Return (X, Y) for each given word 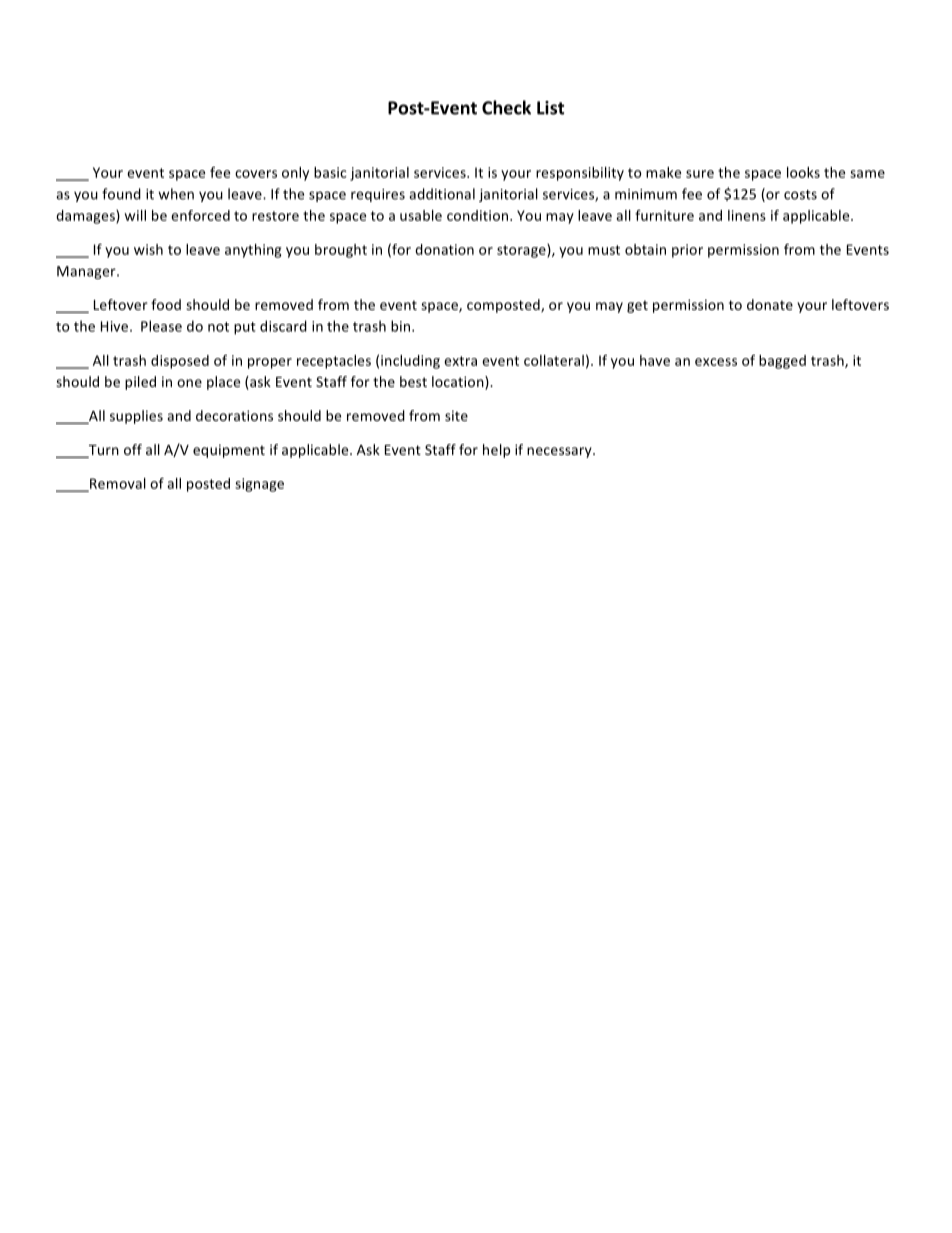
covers (256, 174)
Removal (117, 484)
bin (402, 326)
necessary (560, 452)
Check (506, 107)
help (496, 451)
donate (770, 304)
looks (803, 172)
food (166, 304)
